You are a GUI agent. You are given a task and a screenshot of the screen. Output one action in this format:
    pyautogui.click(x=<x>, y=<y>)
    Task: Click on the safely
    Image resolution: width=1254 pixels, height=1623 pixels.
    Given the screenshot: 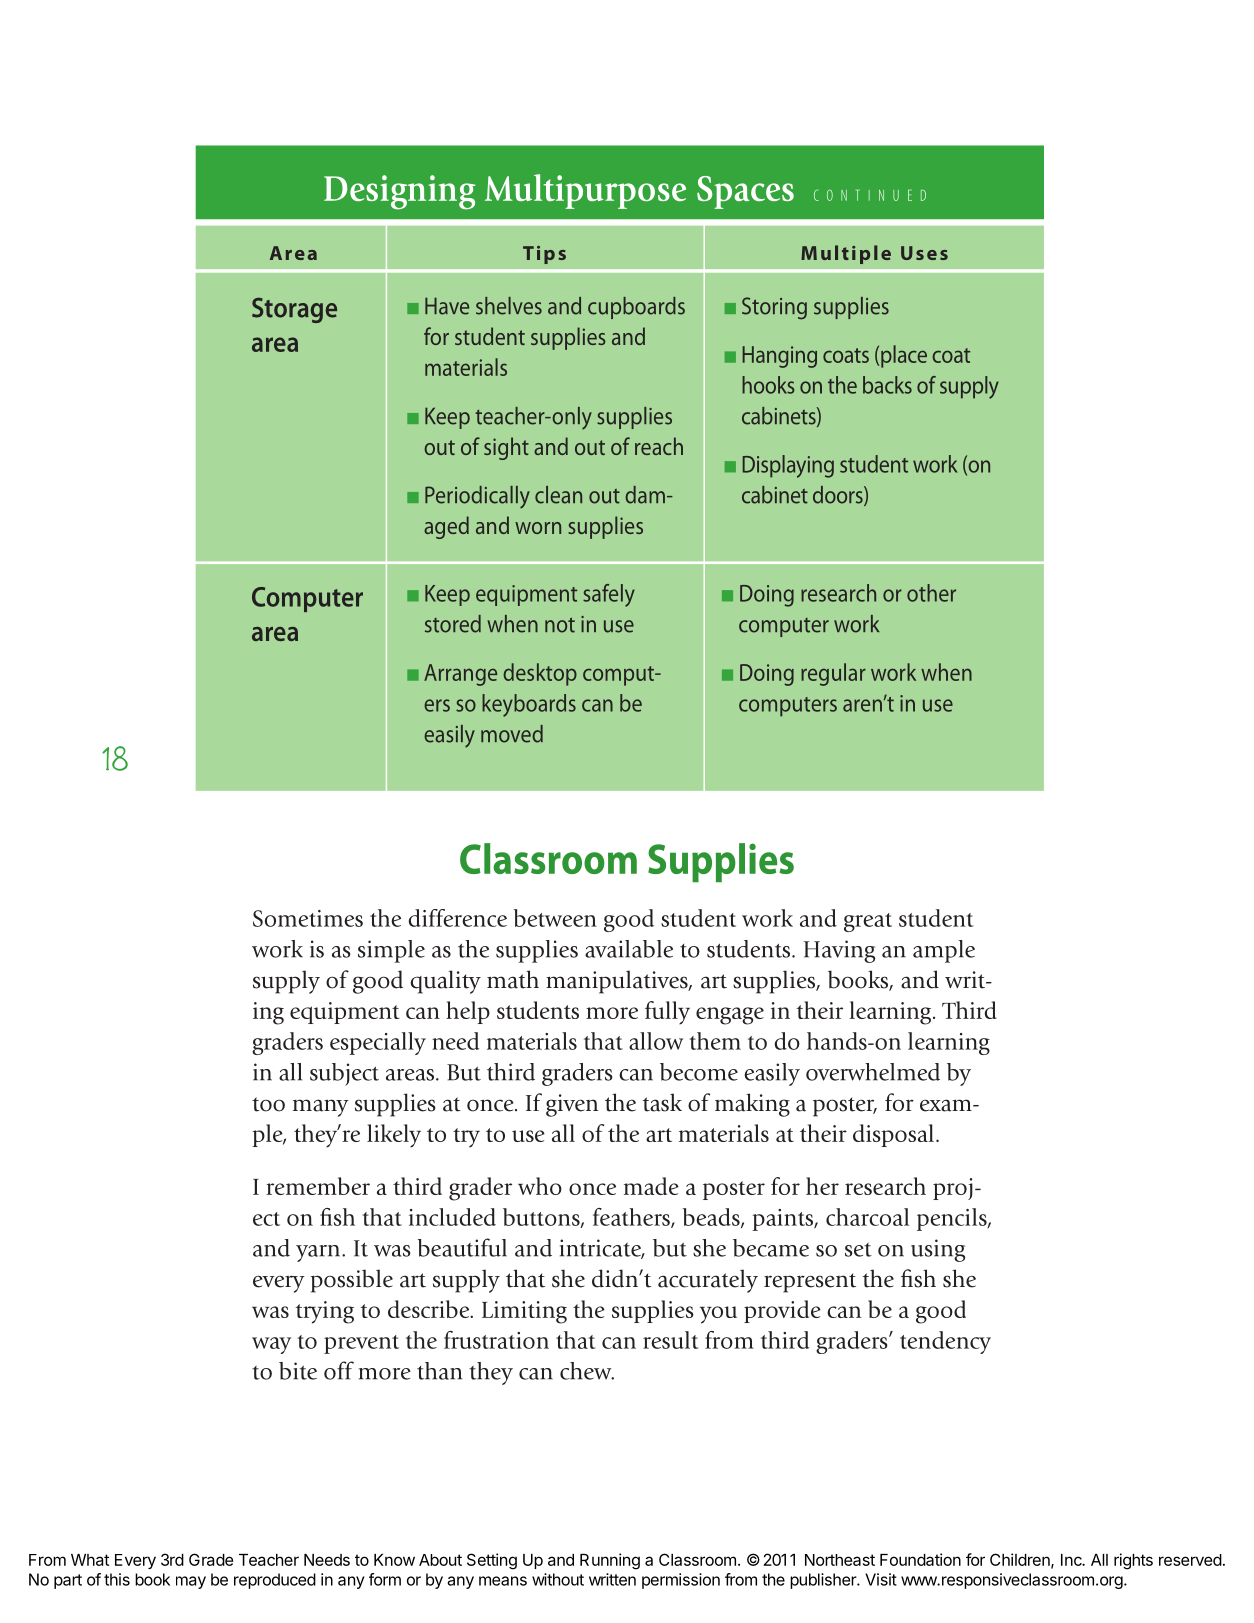 What is the action you would take?
    pyautogui.click(x=609, y=595)
